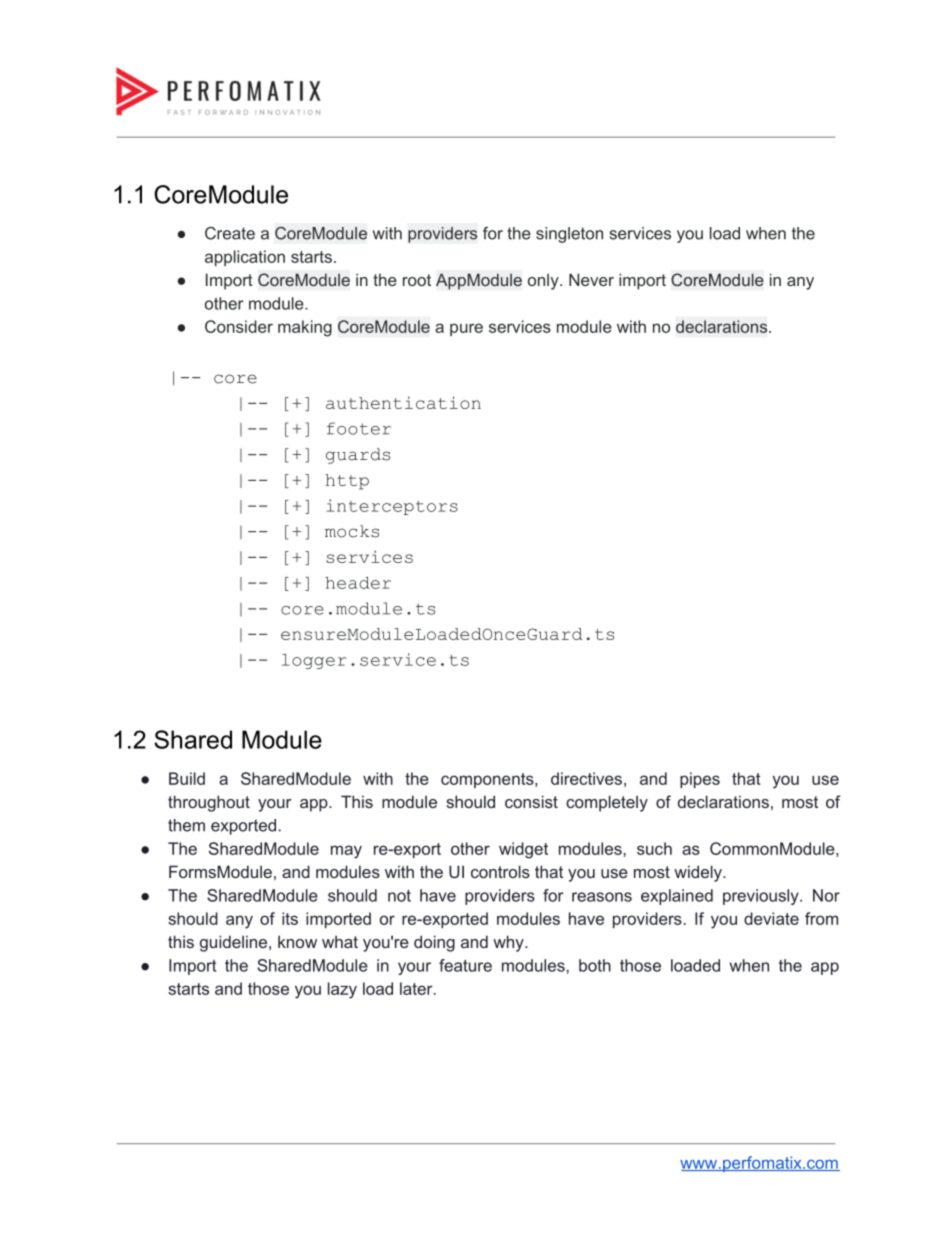 This page has width=952, height=1233. What do you see at coordinates (591, 279) in the page?
I see `Never` at bounding box center [591, 279].
